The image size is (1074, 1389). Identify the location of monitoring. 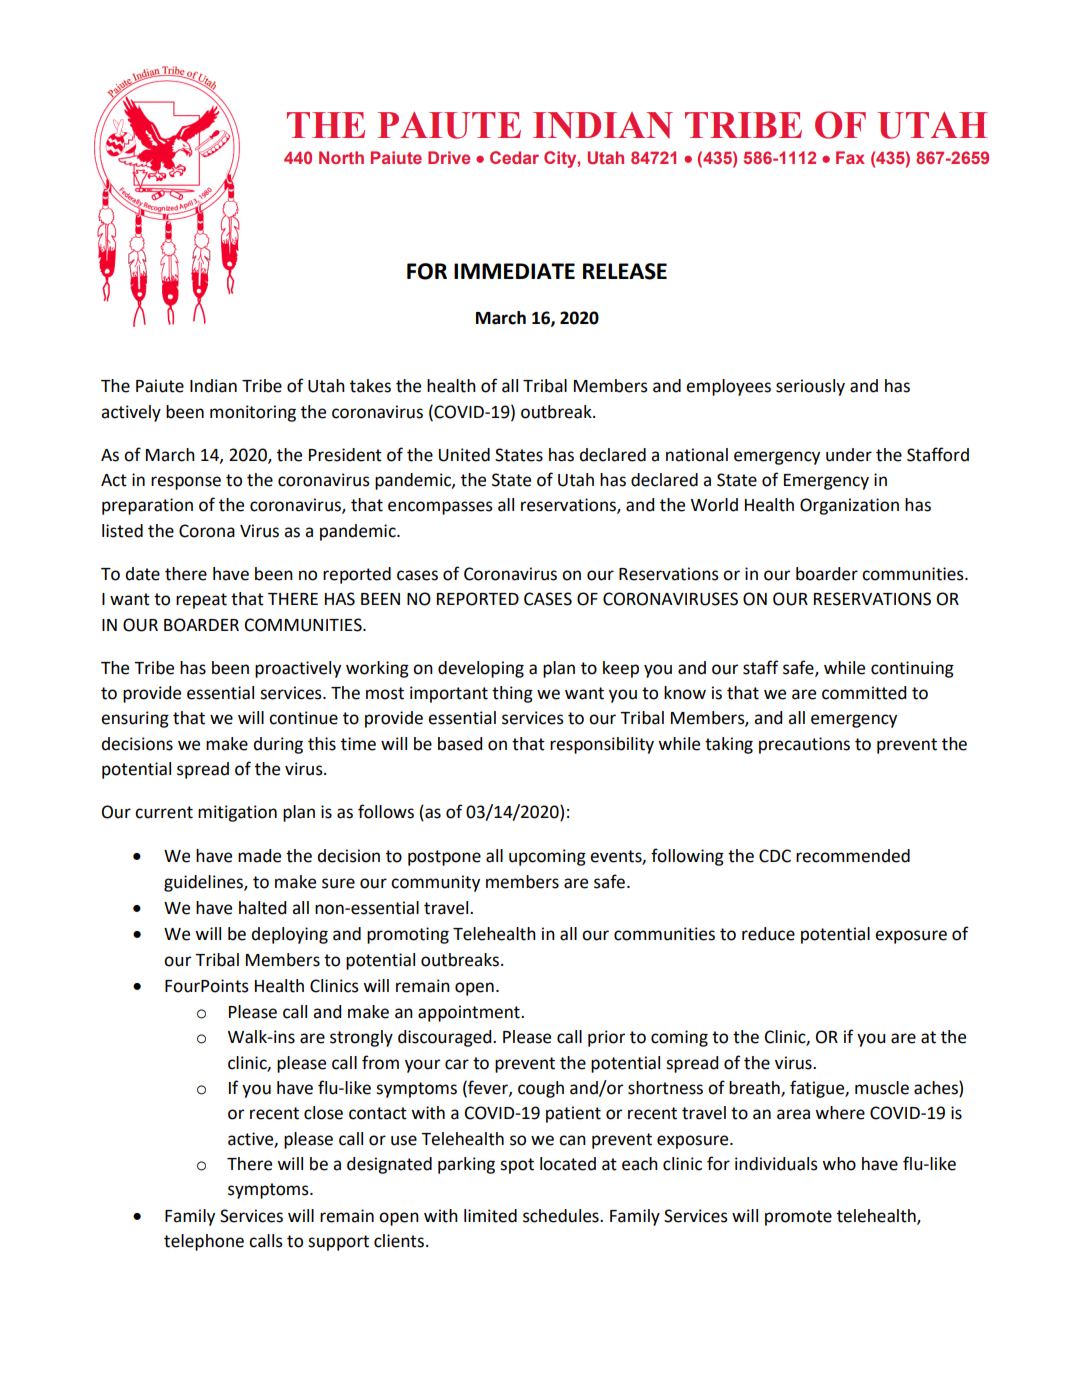
(253, 413).
